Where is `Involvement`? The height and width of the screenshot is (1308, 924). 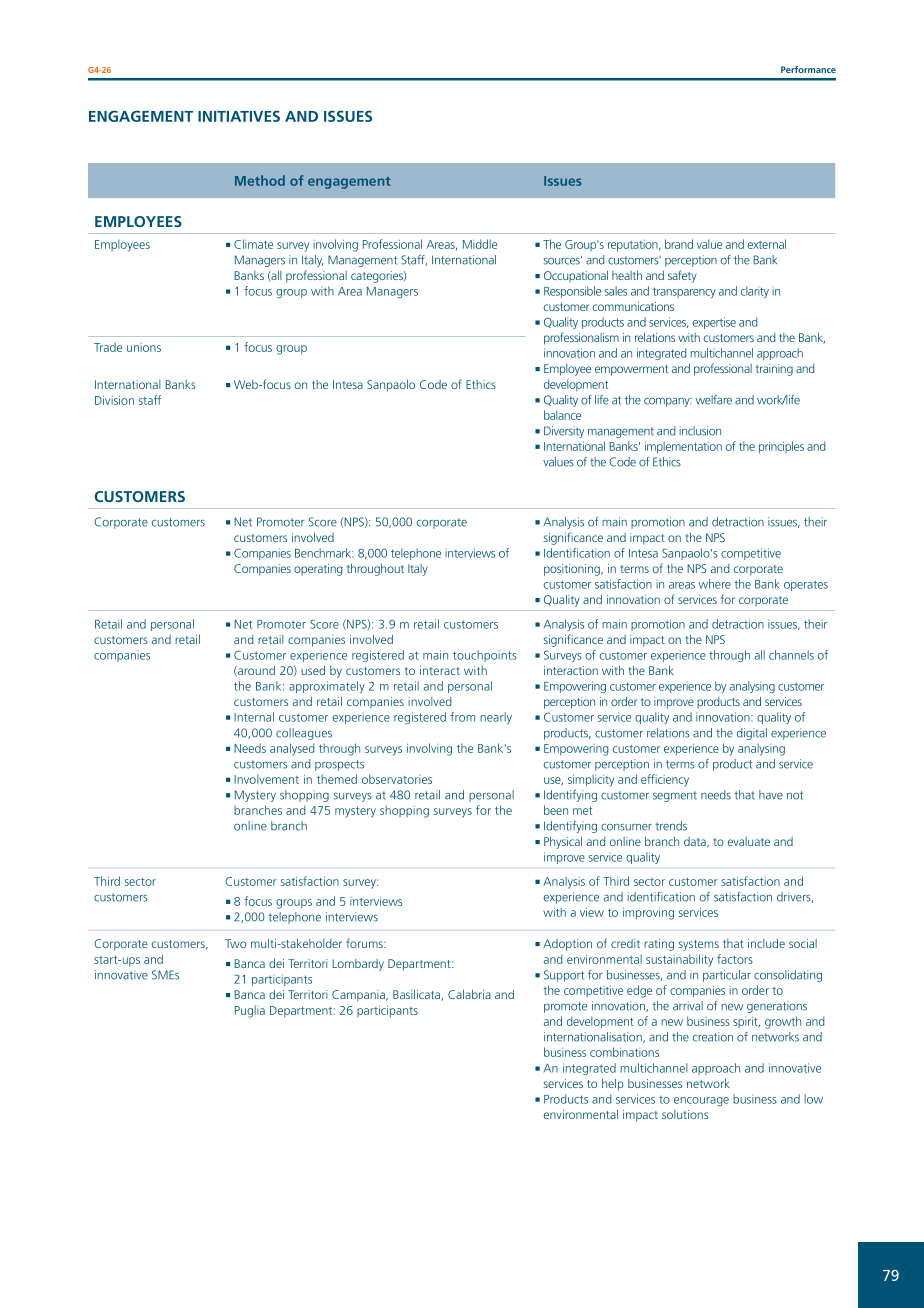 Involvement is located at coordinates (266, 779).
